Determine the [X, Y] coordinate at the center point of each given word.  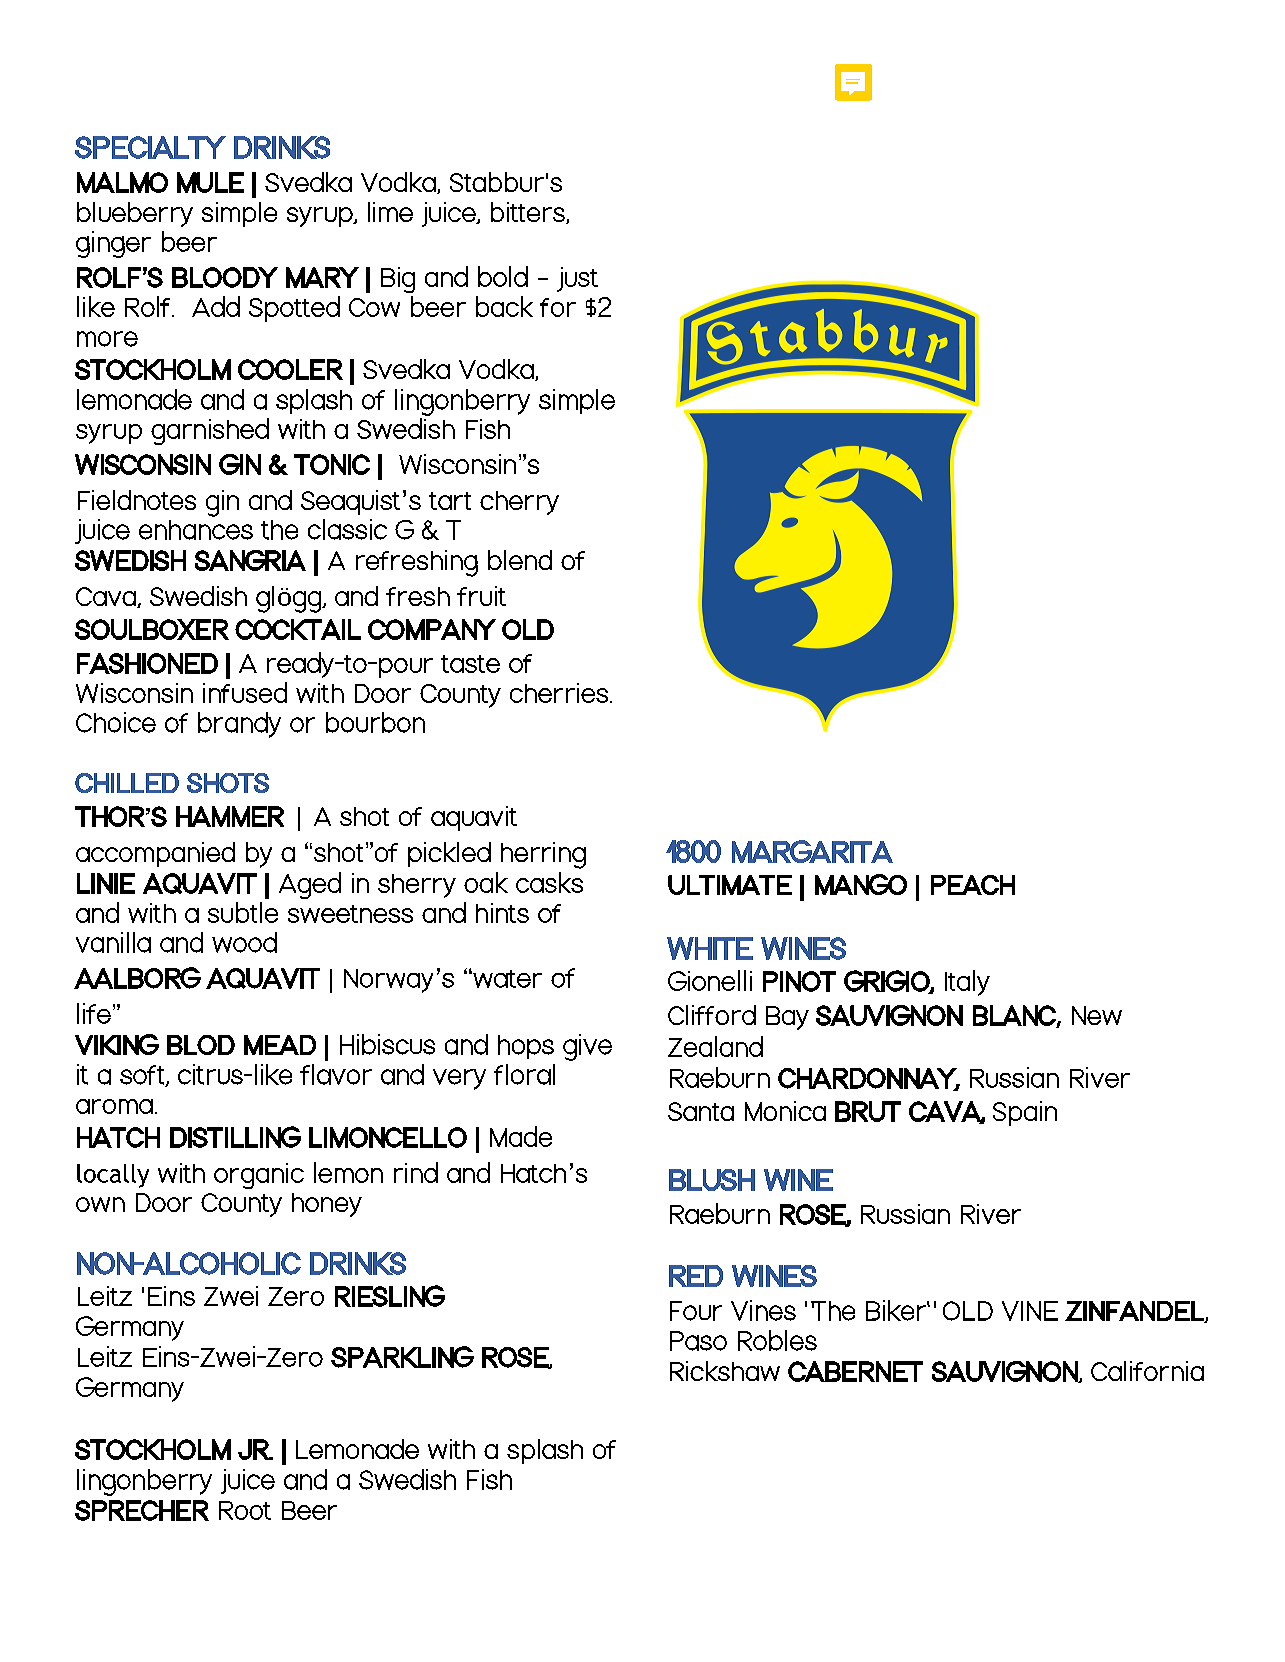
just [577, 279]
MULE [210, 182]
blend [520, 560]
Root [245, 1510]
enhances [196, 530]
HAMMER [230, 816]
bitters [529, 213]
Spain [1025, 1113]
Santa [701, 1111]
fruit [481, 596]
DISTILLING [235, 1137]
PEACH [973, 885]
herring [543, 855]
